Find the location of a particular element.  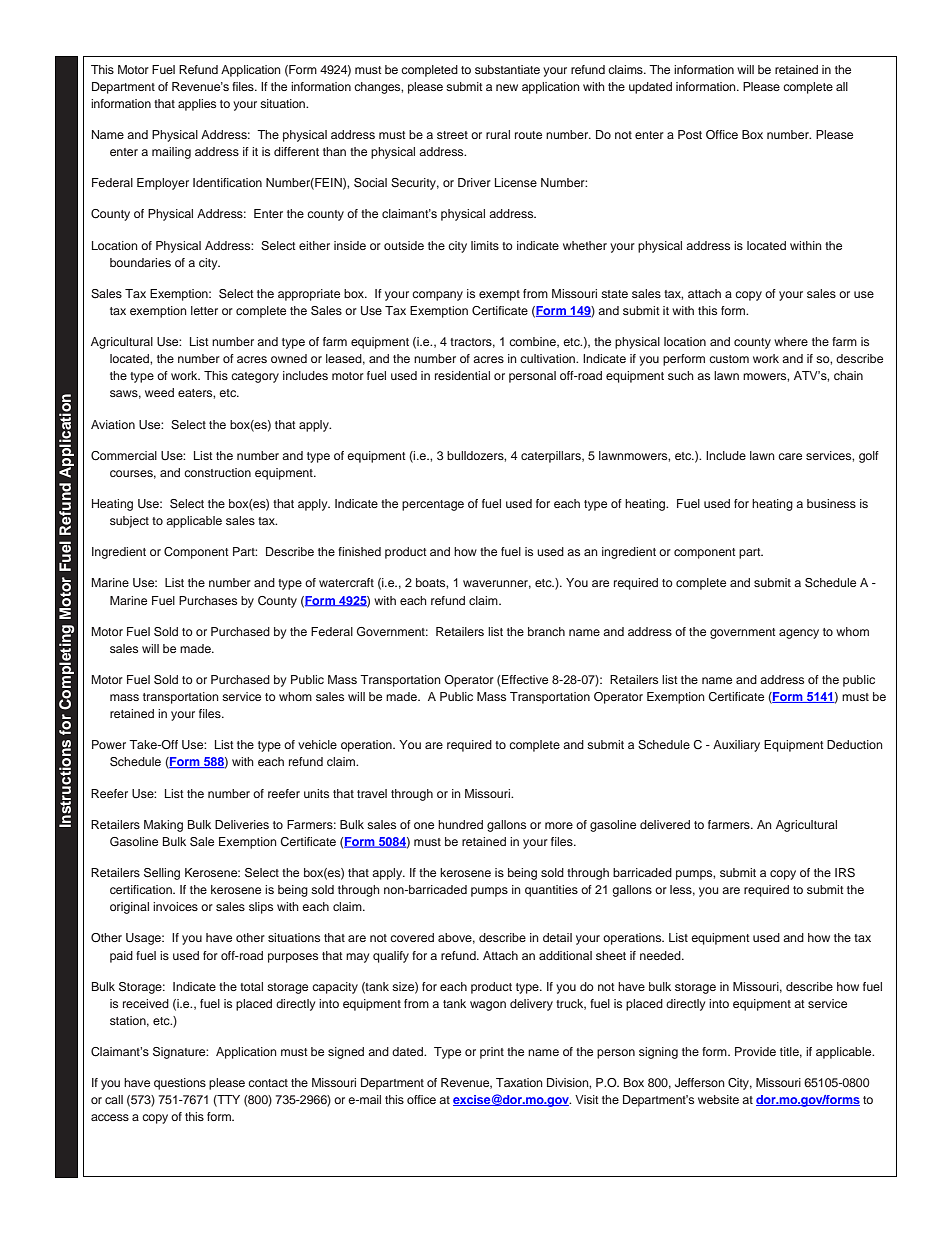

new is located at coordinates (507, 87).
